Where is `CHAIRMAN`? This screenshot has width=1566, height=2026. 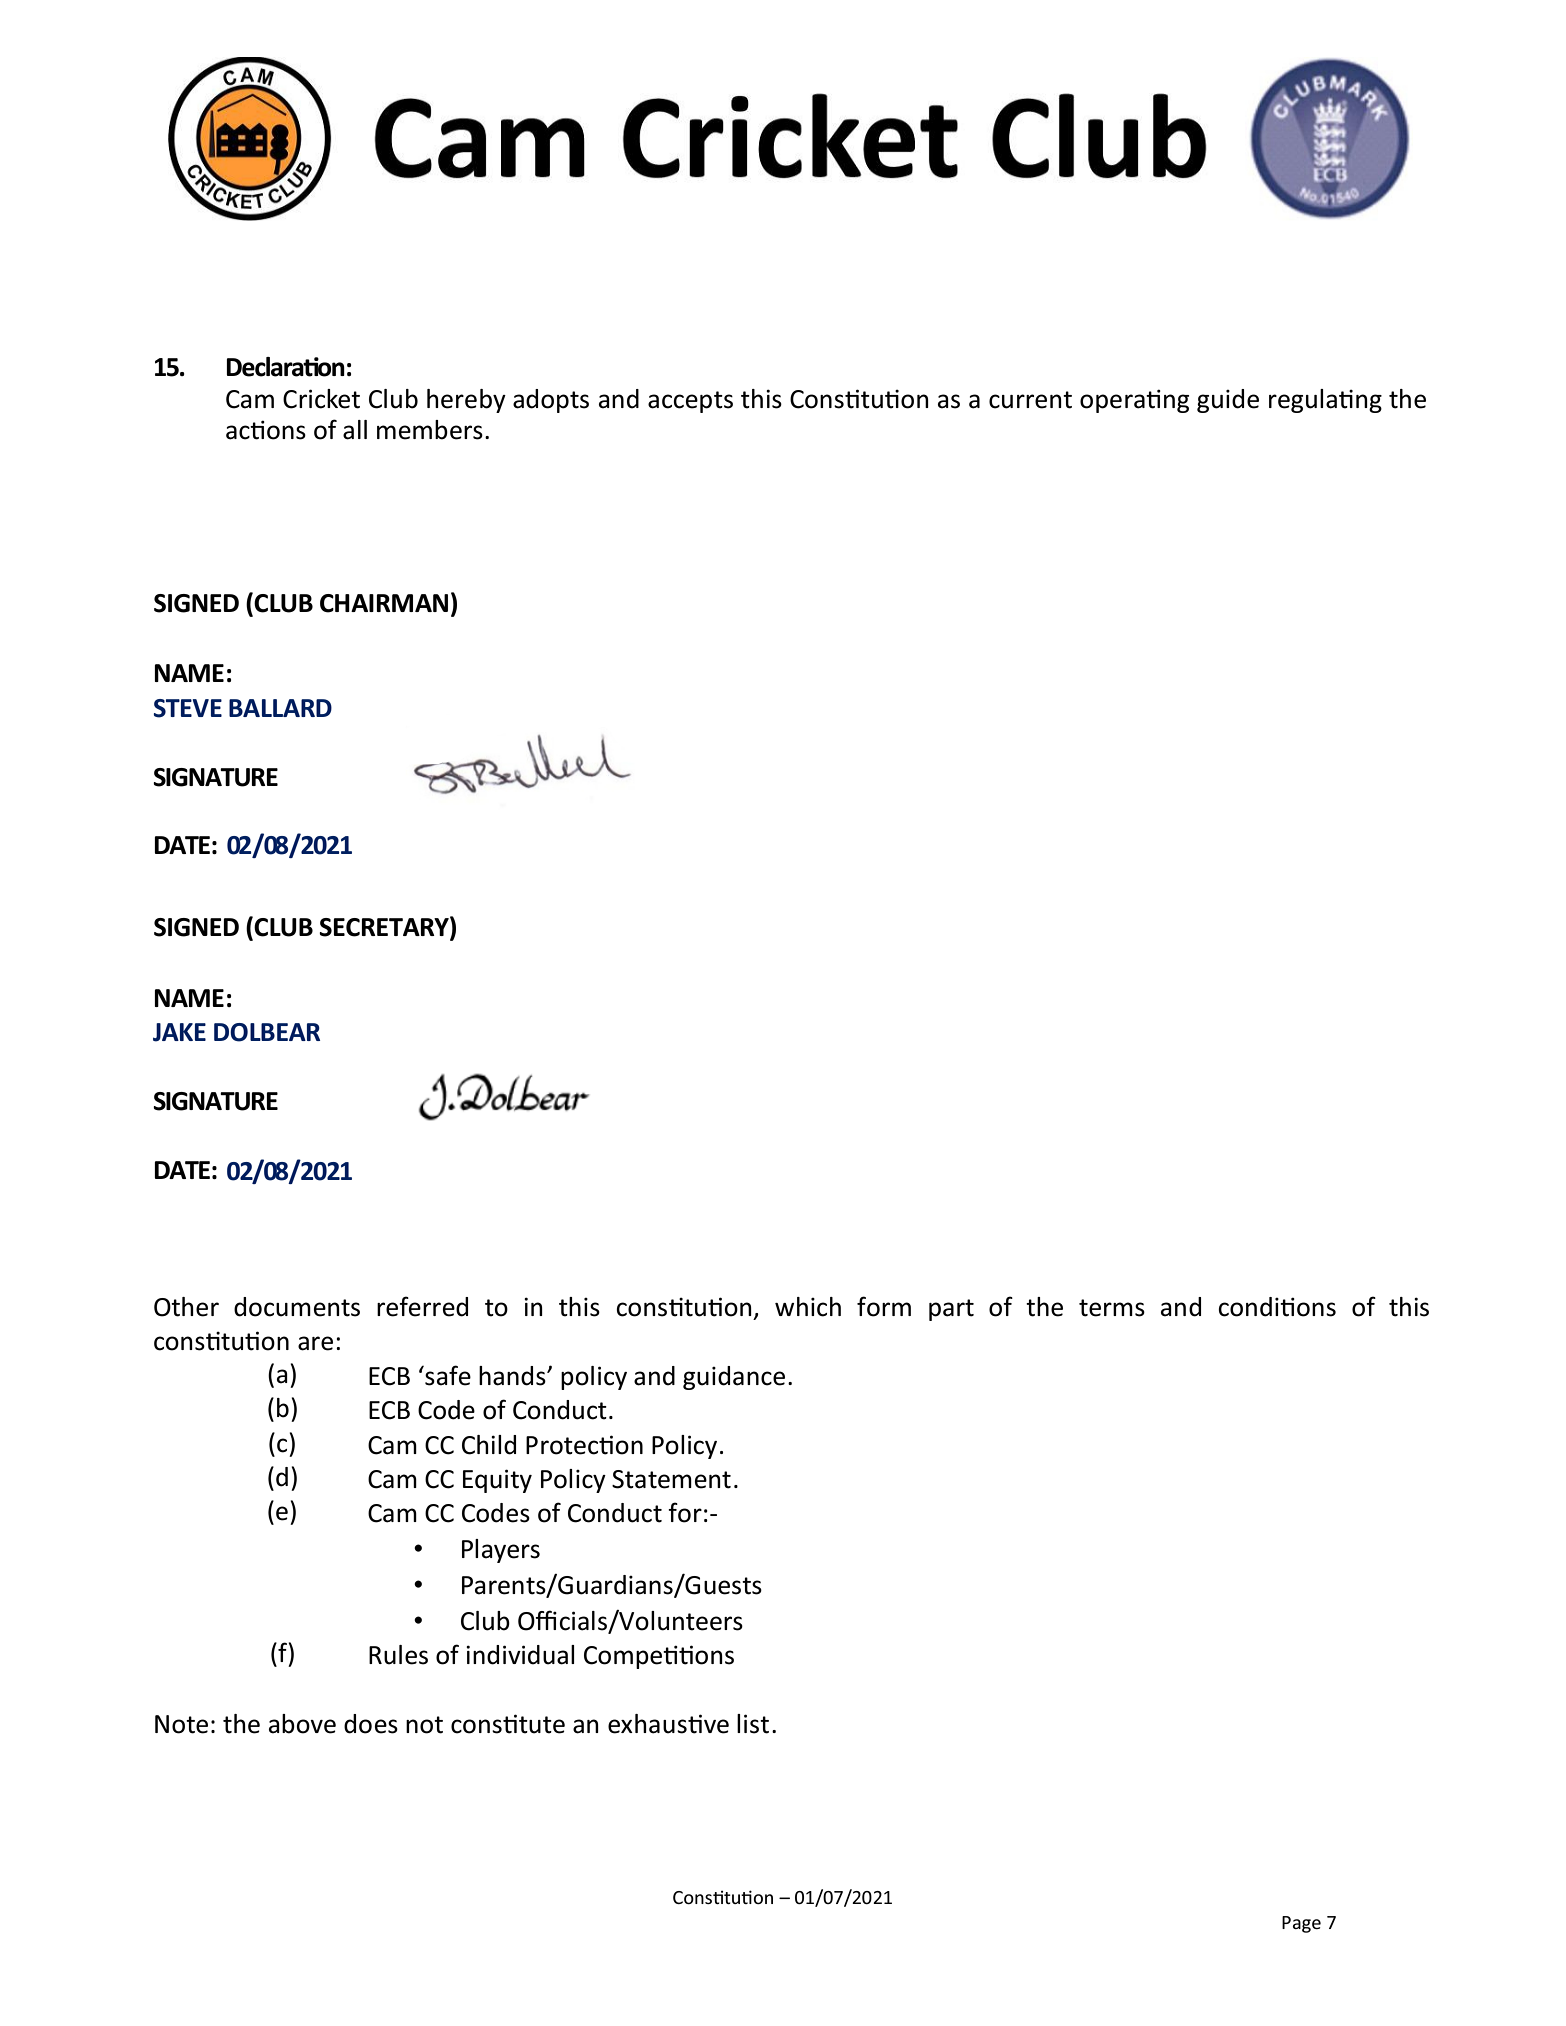
CHAIRMAN is located at coordinates (384, 603).
